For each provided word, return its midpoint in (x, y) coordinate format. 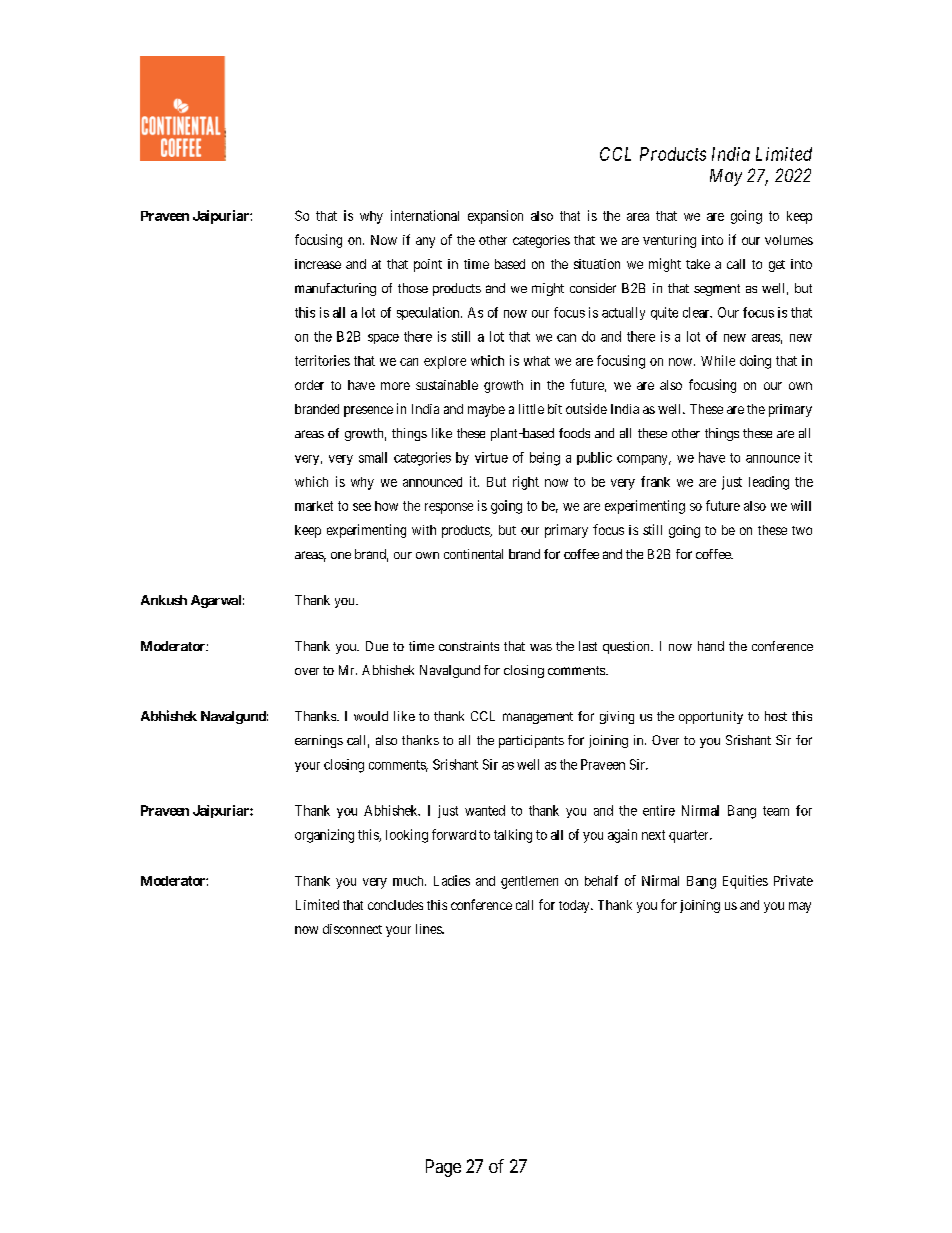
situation (597, 264)
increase (318, 264)
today (575, 906)
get (777, 266)
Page (443, 1168)
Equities (745, 882)
